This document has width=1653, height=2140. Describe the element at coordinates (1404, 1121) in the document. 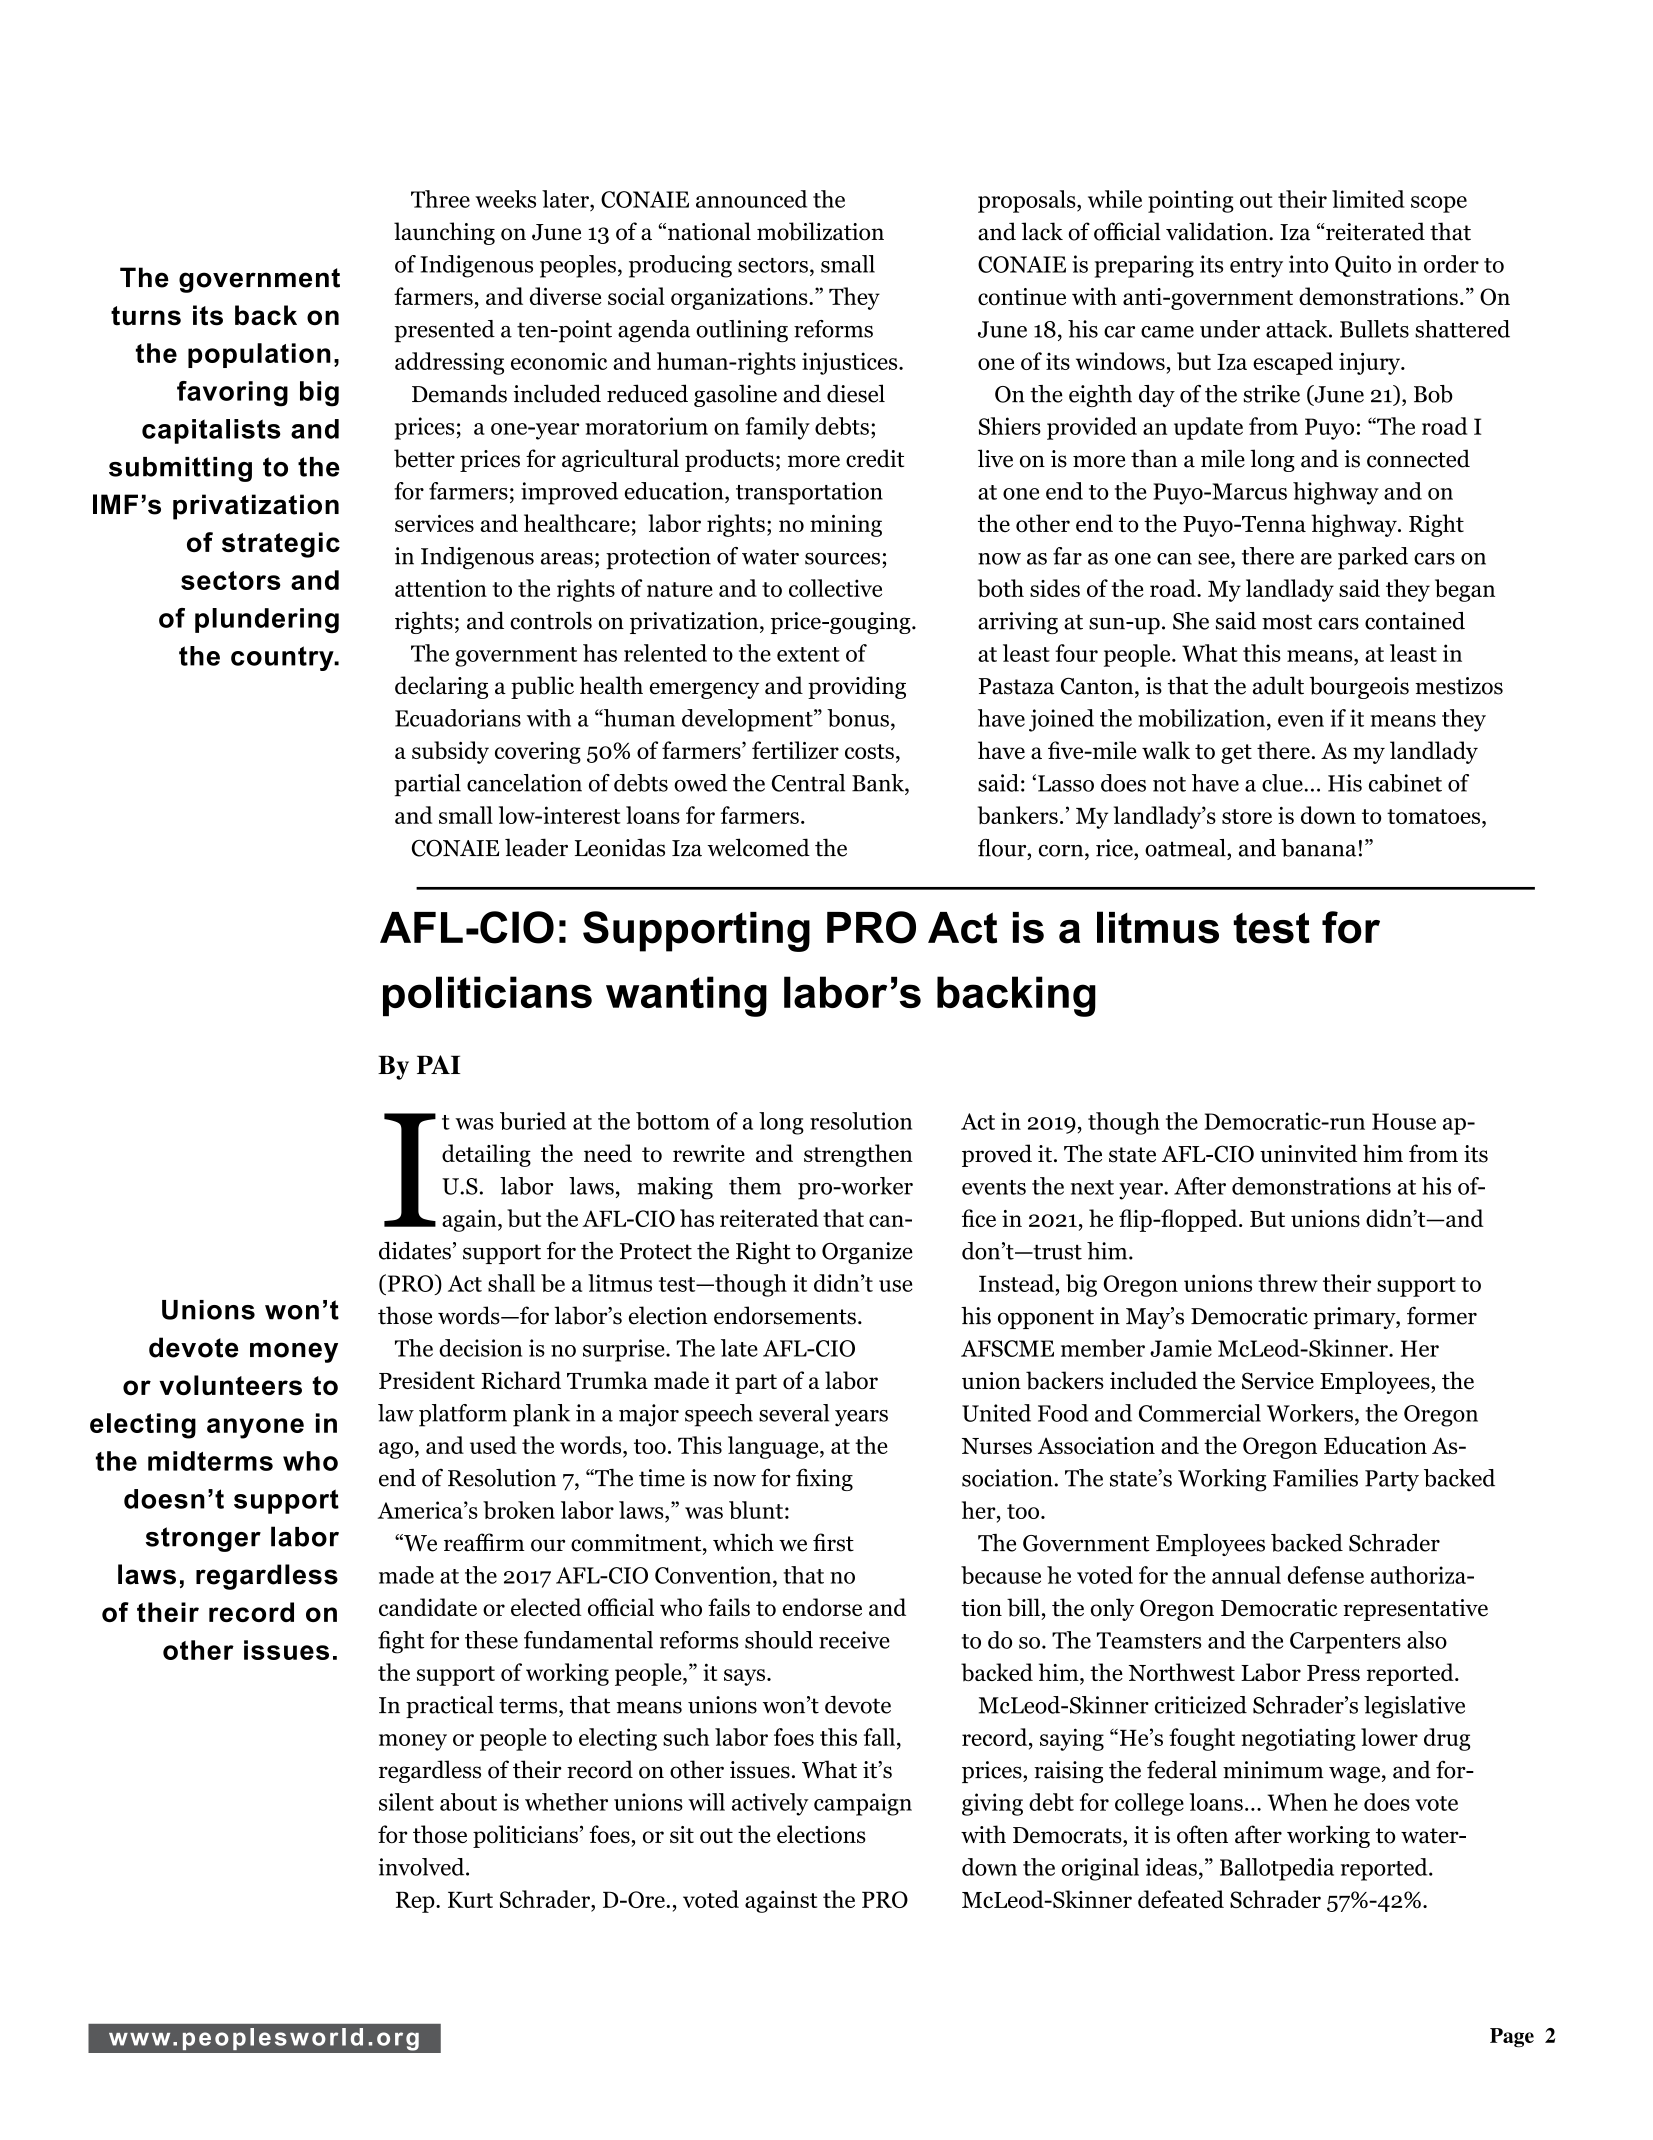

I see `House` at that location.
